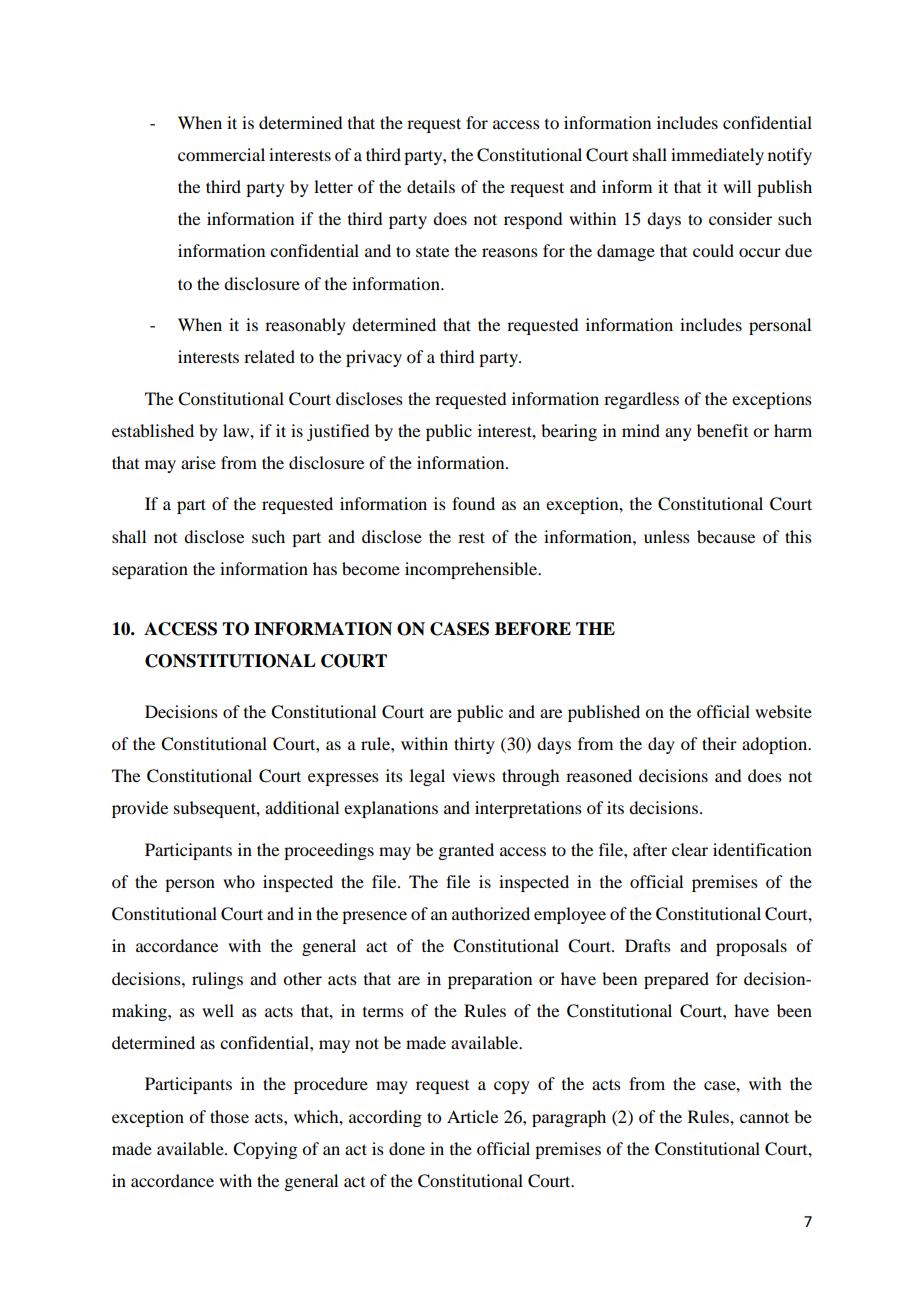  Describe the element at coordinates (431, 186) in the page. I see `details` at that location.
